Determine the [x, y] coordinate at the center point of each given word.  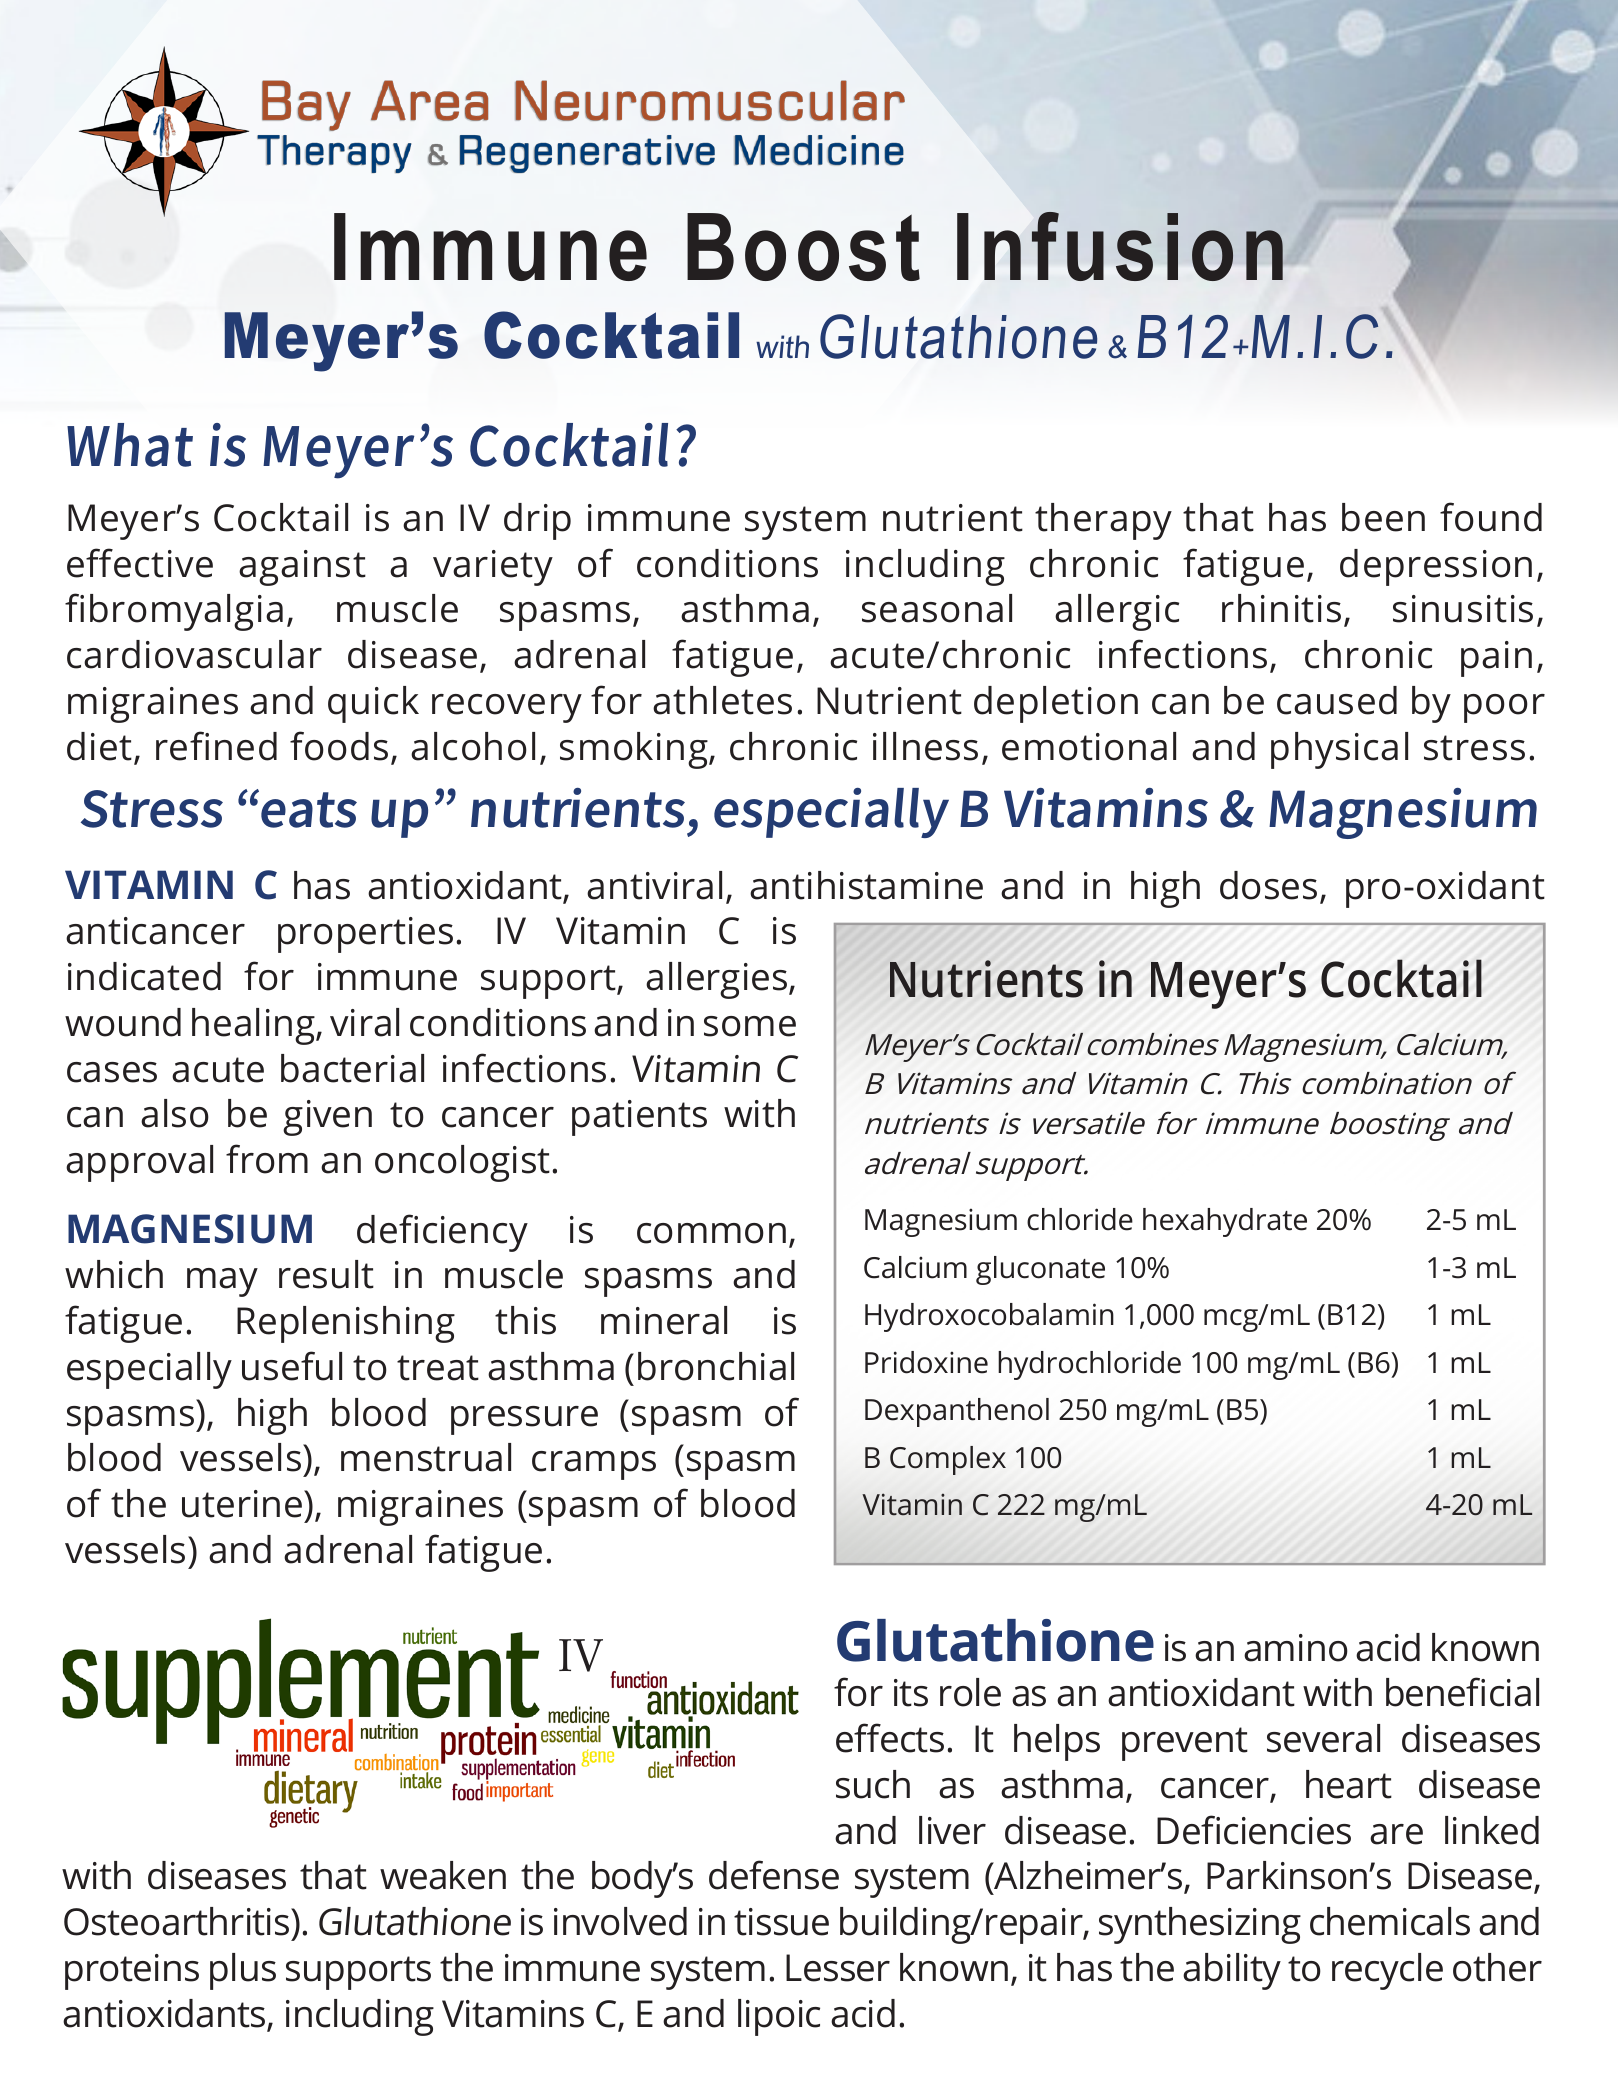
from [267, 1159]
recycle [1387, 1971]
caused [1337, 700]
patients [639, 1118]
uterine [243, 1504]
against [302, 568]
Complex [948, 1460]
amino [1296, 1648]
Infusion [1121, 246]
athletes [722, 700]
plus [243, 1971]
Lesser [838, 1968]
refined [216, 746]
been [1383, 517]
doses [1268, 885]
